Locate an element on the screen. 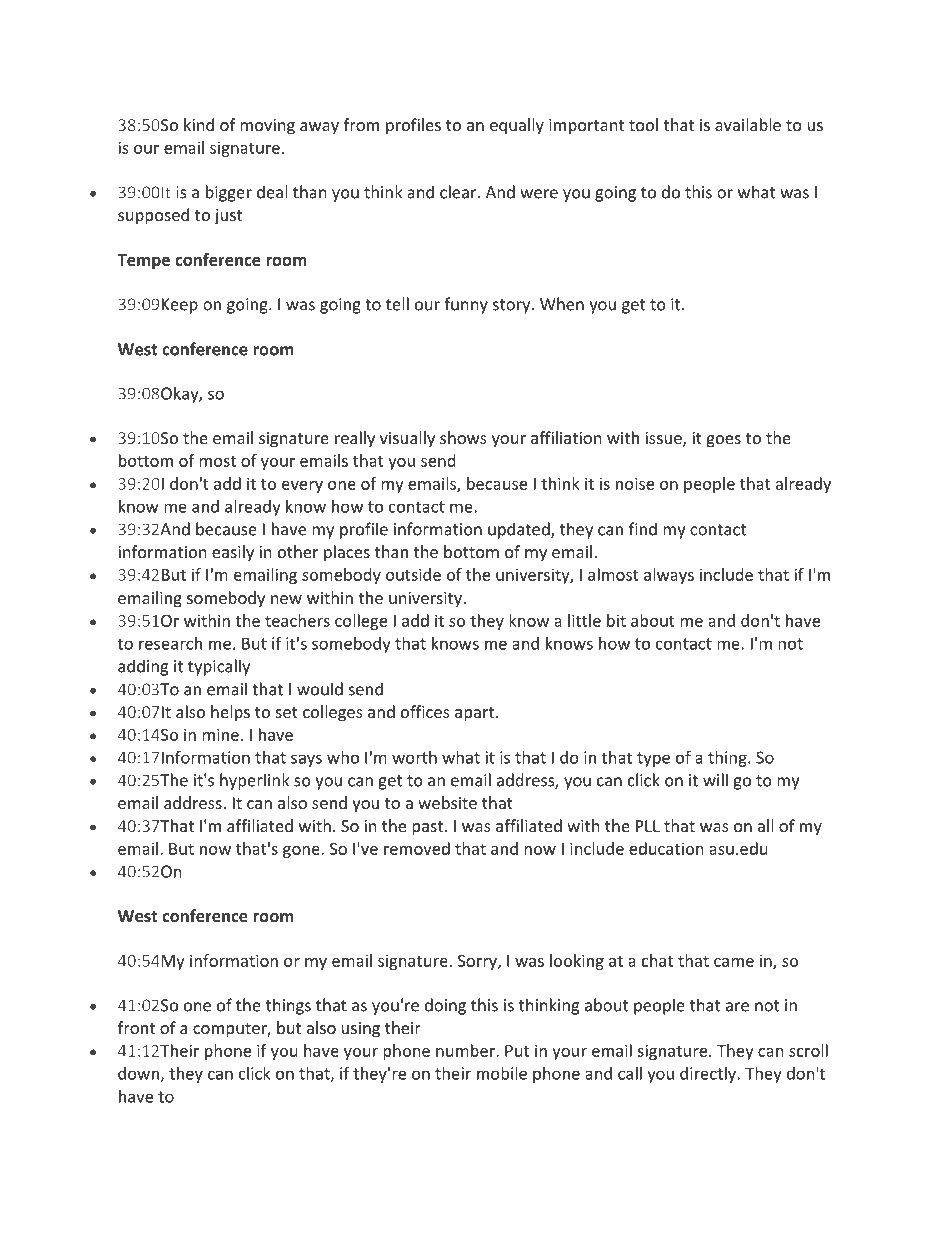 Image resolution: width=952 pixels, height=1233 pixels. kind is located at coordinates (199, 124).
